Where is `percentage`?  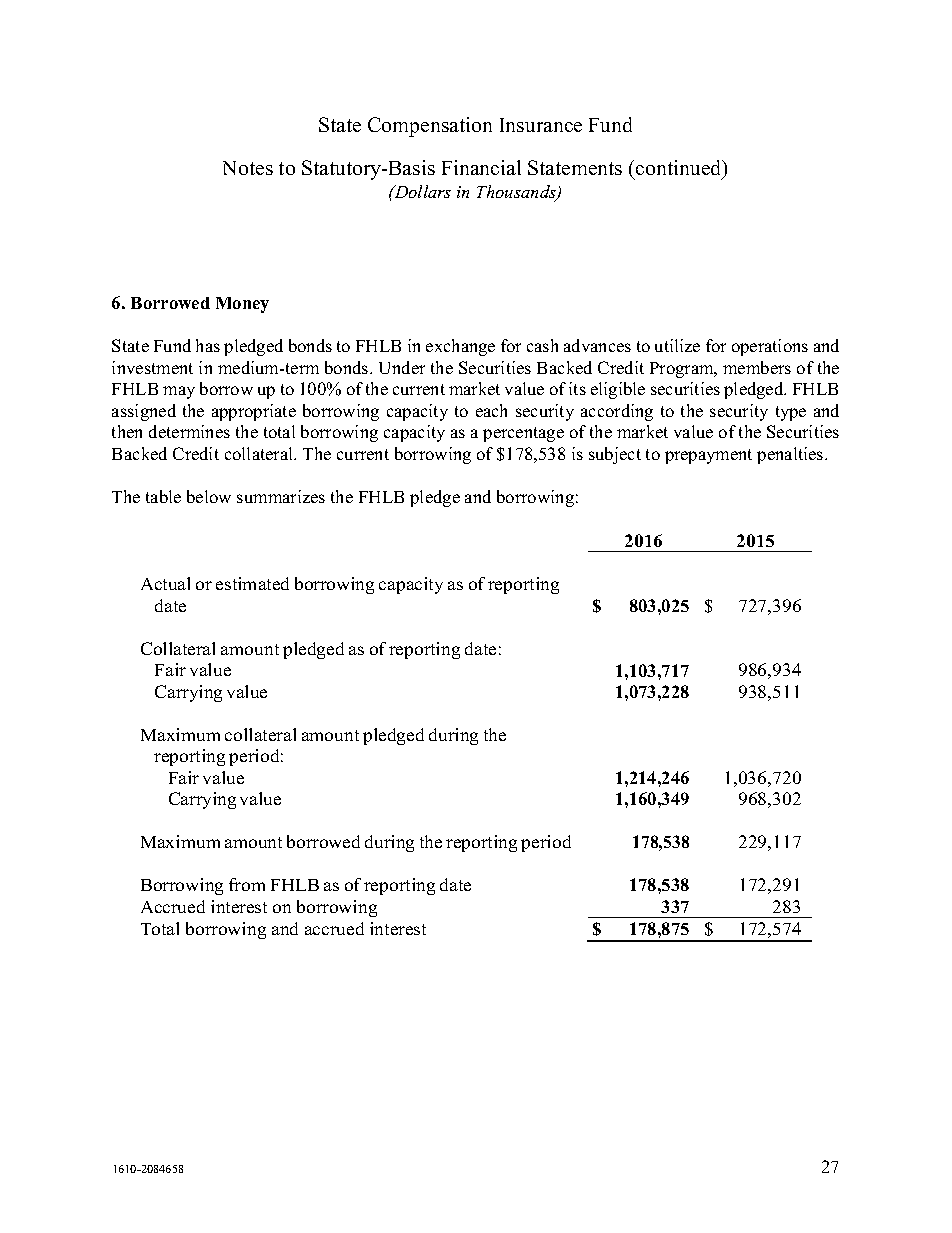
percentage is located at coordinates (523, 434).
